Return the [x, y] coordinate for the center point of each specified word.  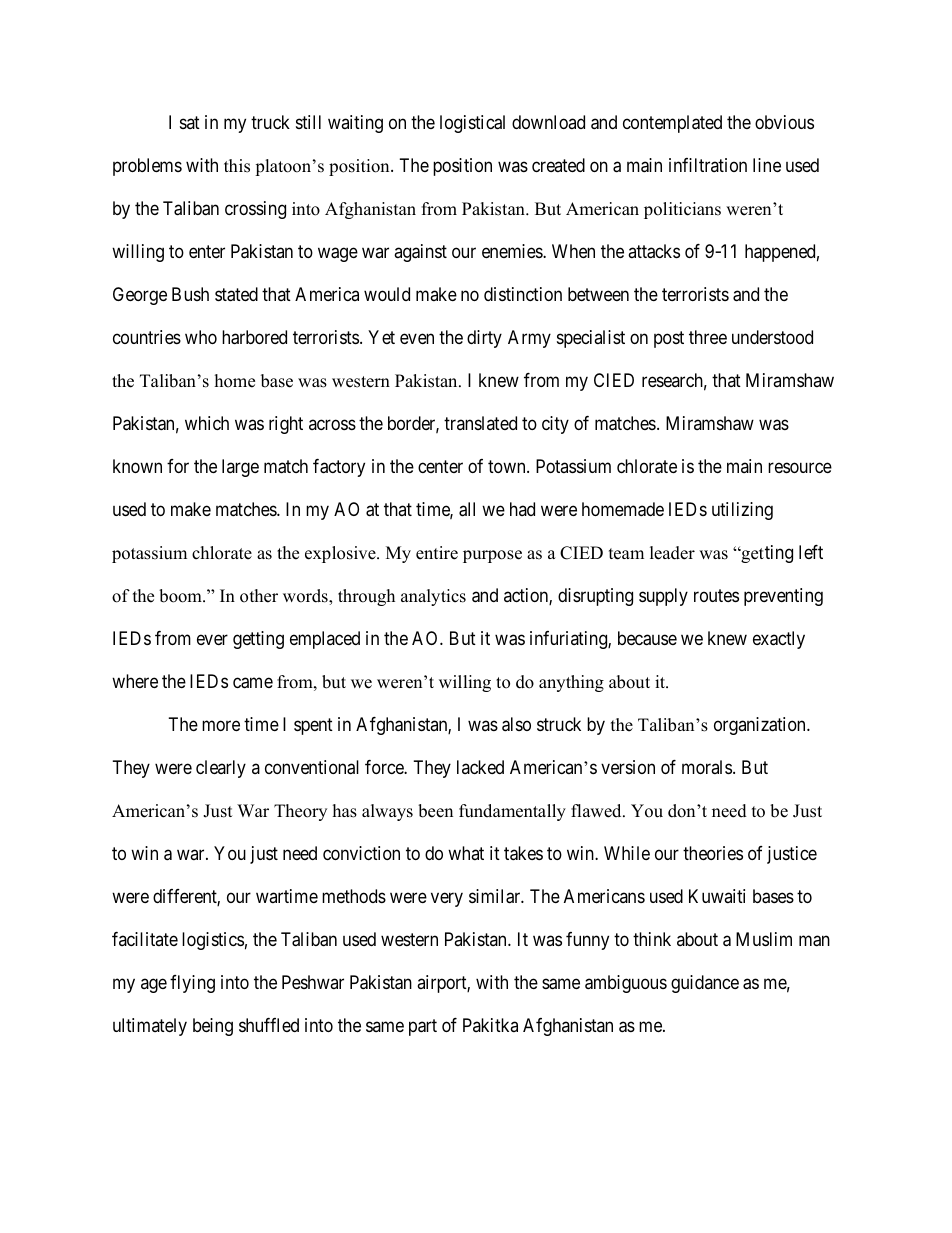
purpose [492, 556]
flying [192, 984]
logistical [472, 124]
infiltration [708, 165]
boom [181, 596]
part [423, 1027]
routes [716, 595]
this [237, 166]
